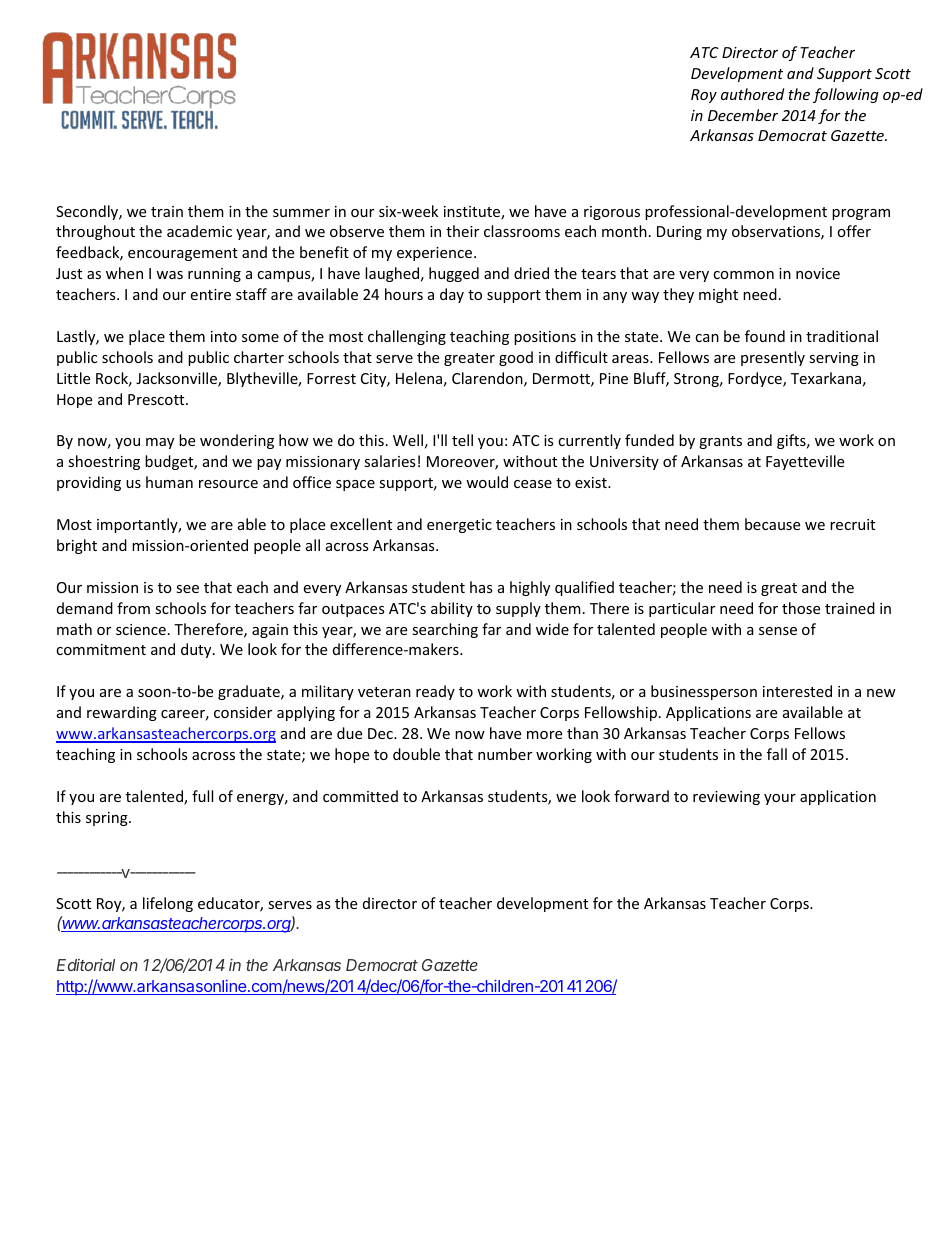  What do you see at coordinates (459, 526) in the image?
I see `energetic` at bounding box center [459, 526].
